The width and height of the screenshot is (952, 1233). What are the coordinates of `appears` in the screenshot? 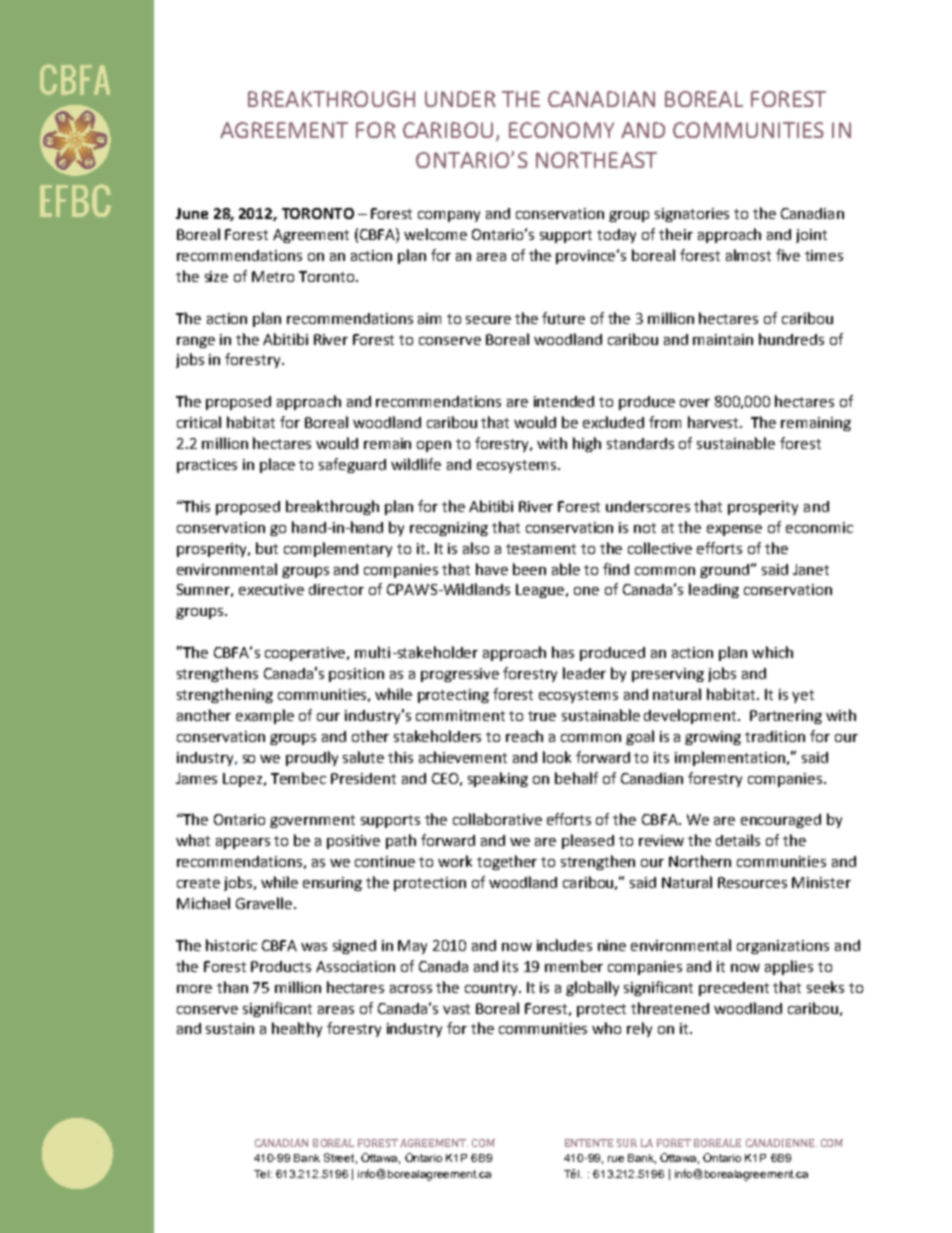 It's located at (243, 843).
